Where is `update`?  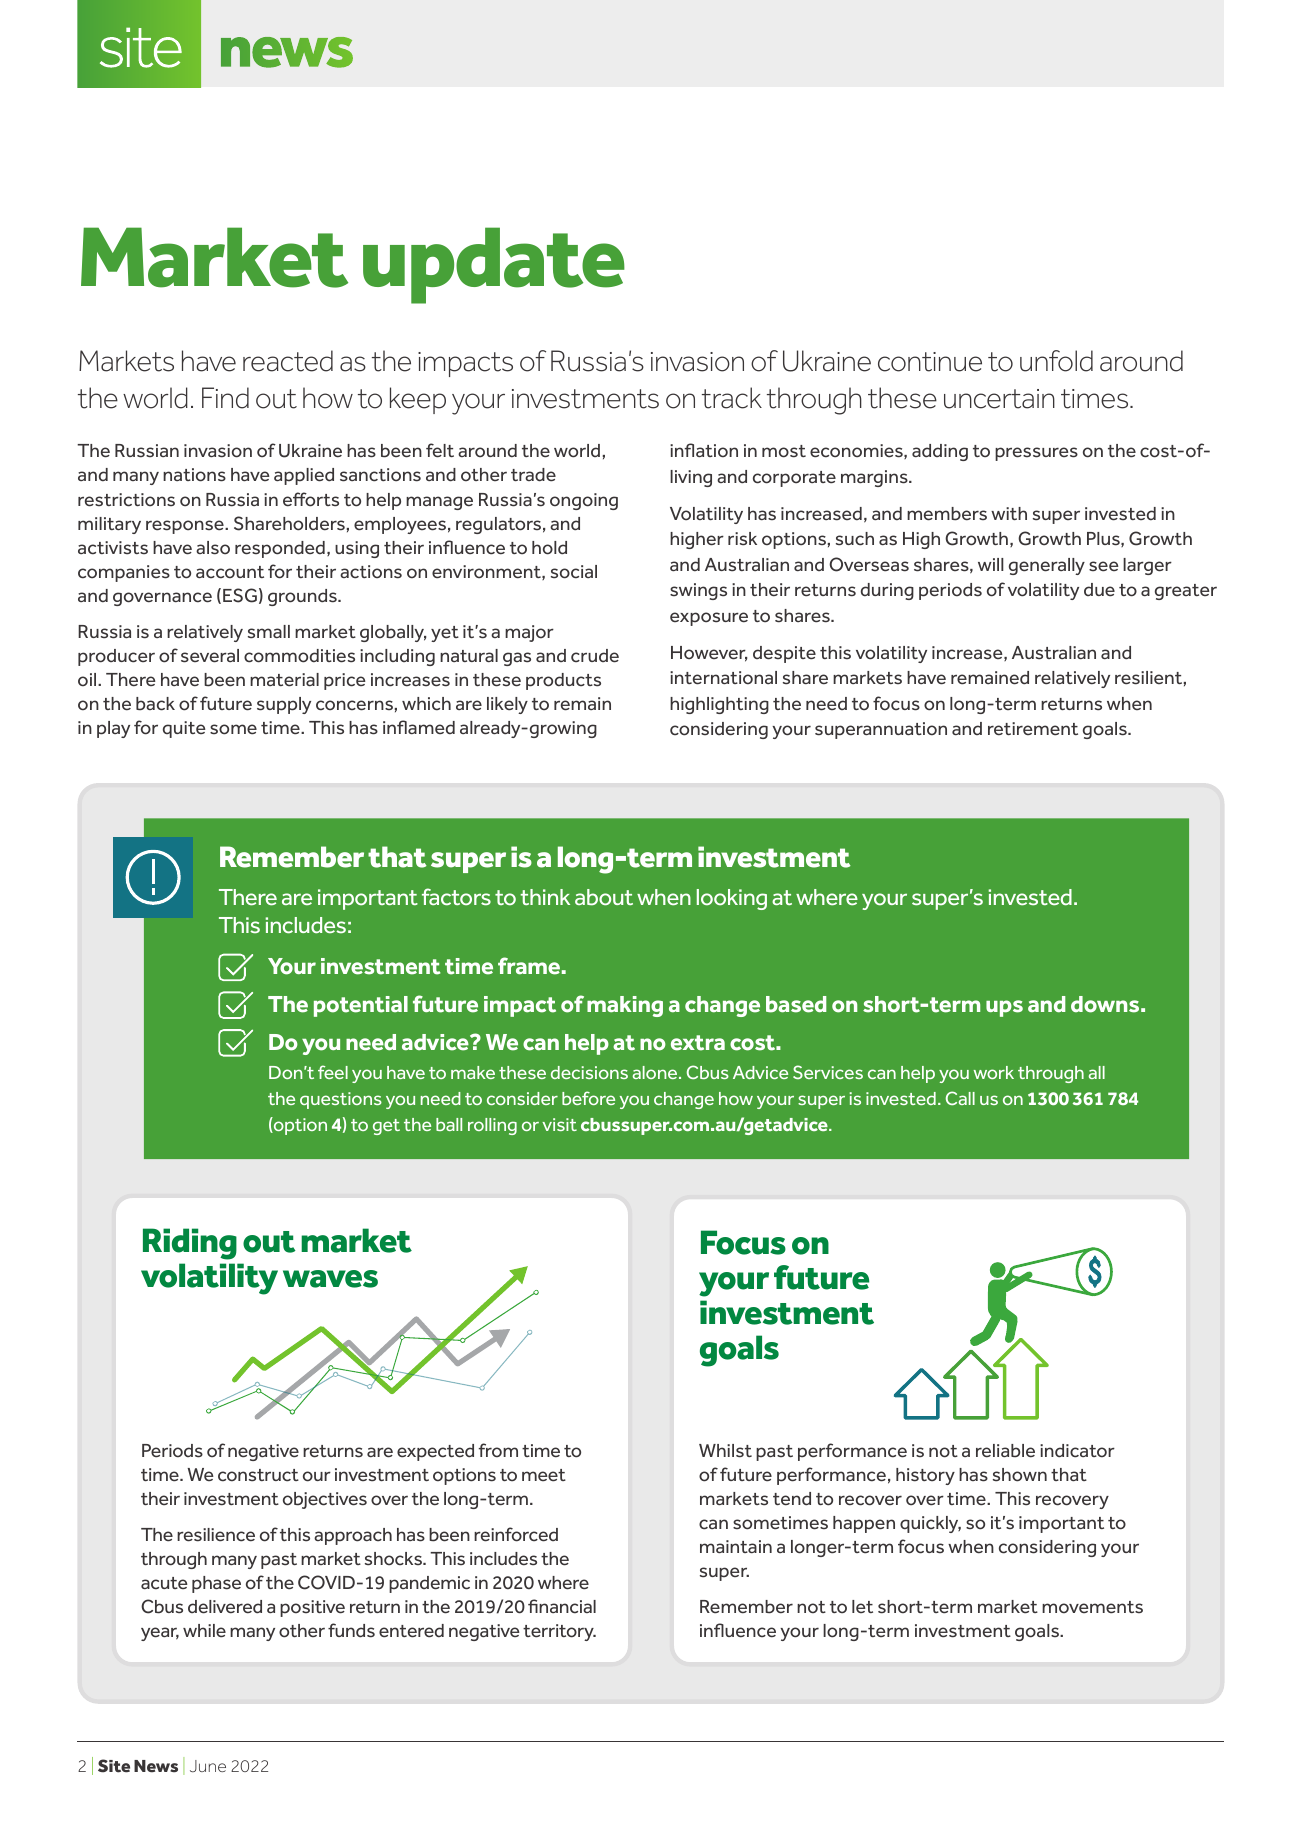
update is located at coordinates (494, 265).
